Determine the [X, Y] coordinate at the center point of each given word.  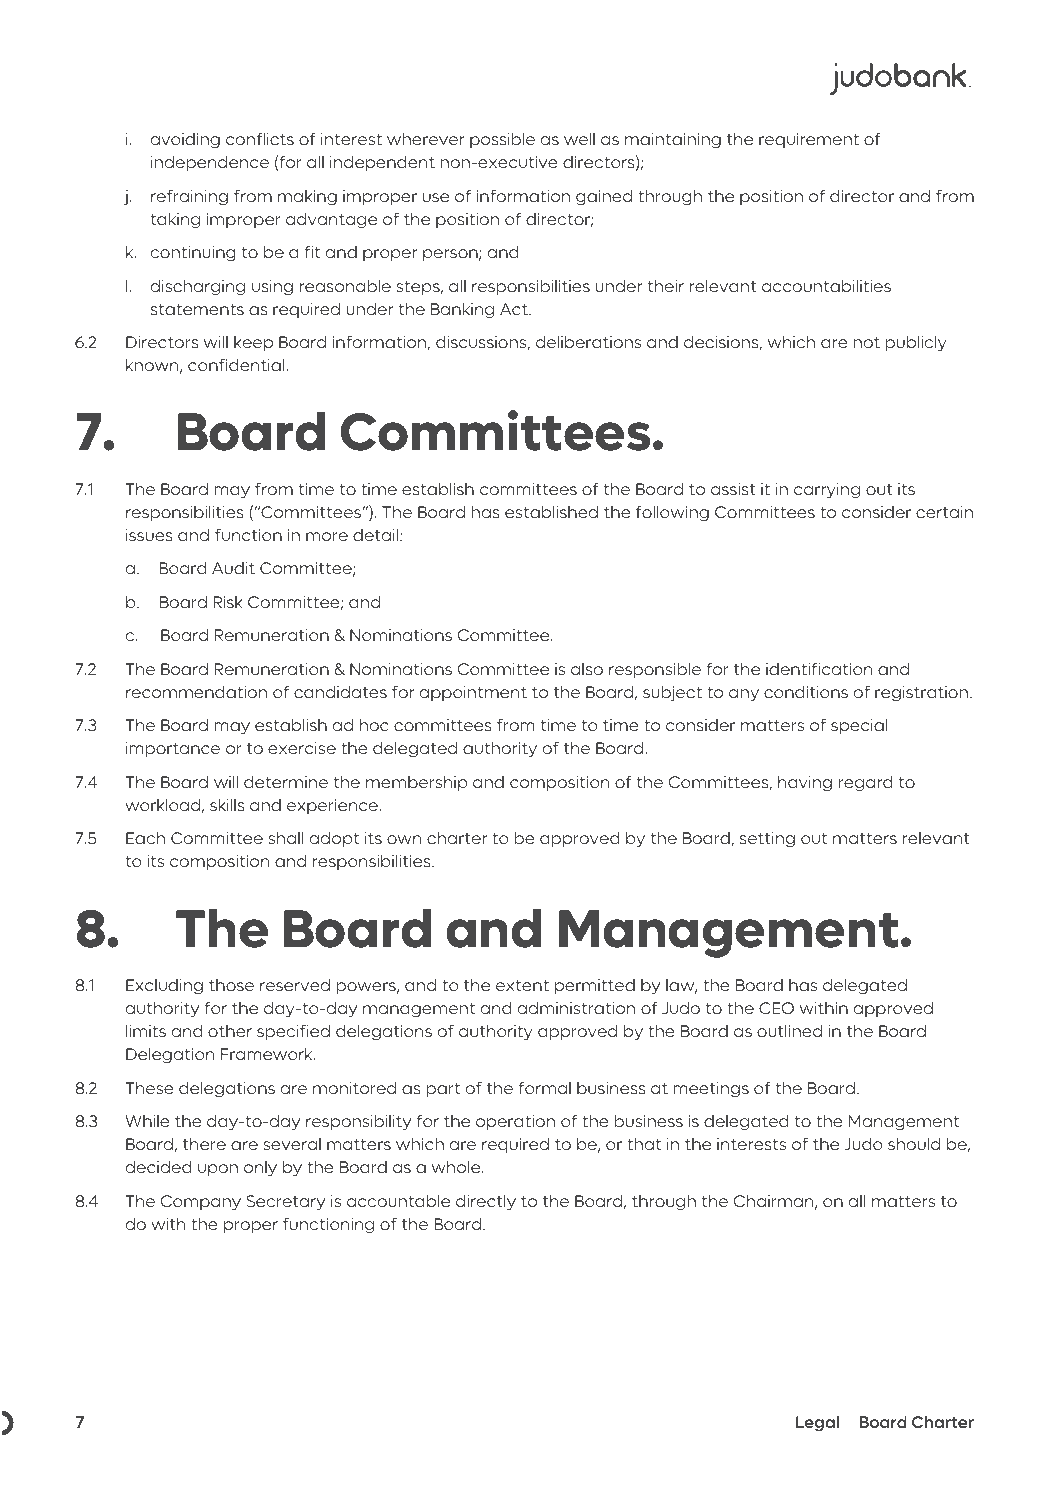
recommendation [196, 692]
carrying [827, 491]
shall [286, 838]
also [587, 669]
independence [210, 163]
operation [515, 1122]
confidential [237, 365]
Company [201, 1203]
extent [522, 985]
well [579, 139]
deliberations [588, 342]
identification [819, 669]
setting [767, 840]
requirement [809, 140]
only [260, 1169]
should [914, 1144]
